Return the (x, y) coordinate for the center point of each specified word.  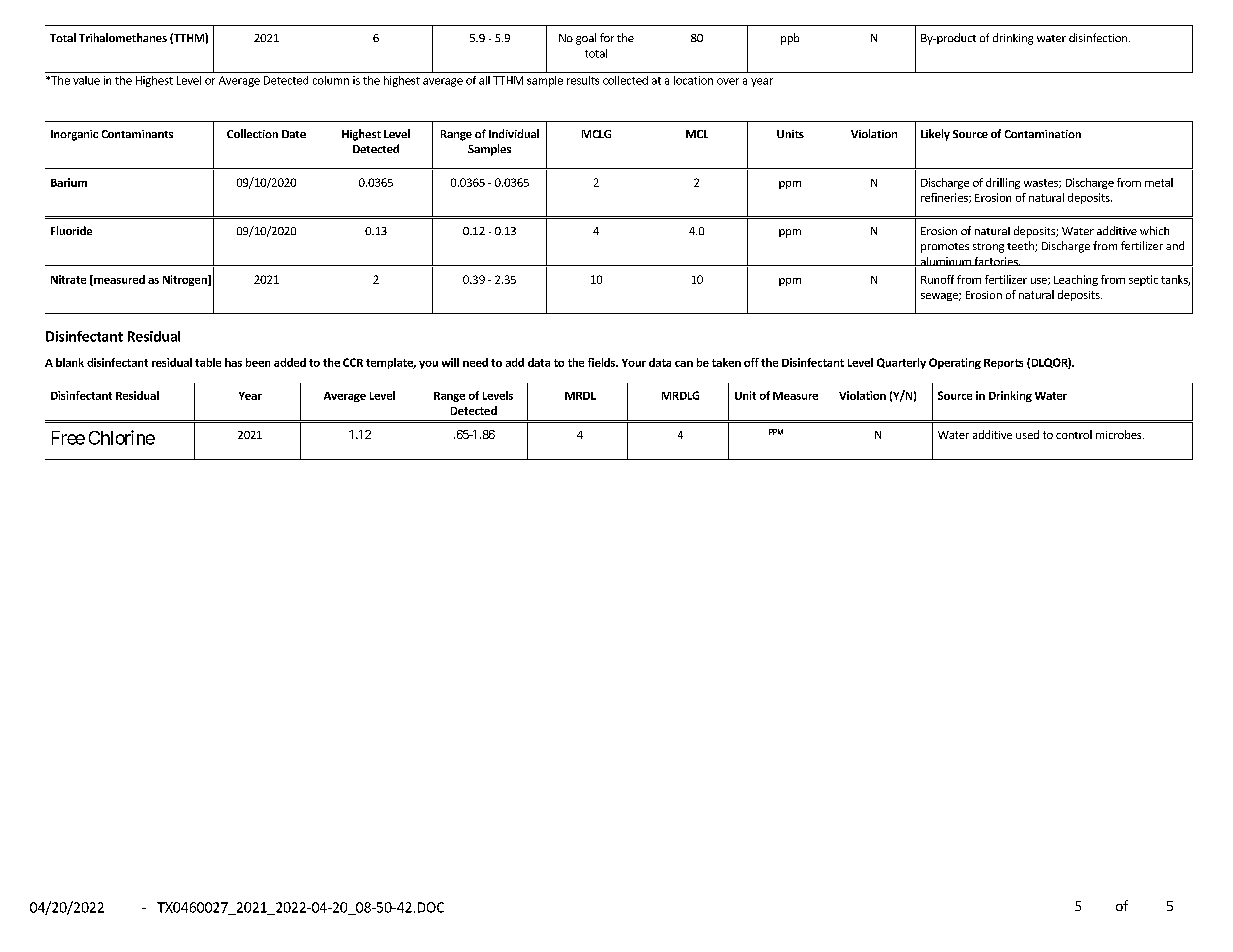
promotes (945, 248)
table (208, 362)
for (607, 37)
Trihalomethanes (123, 37)
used (1027, 434)
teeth (1021, 246)
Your (634, 363)
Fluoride (71, 230)
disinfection (1098, 37)
